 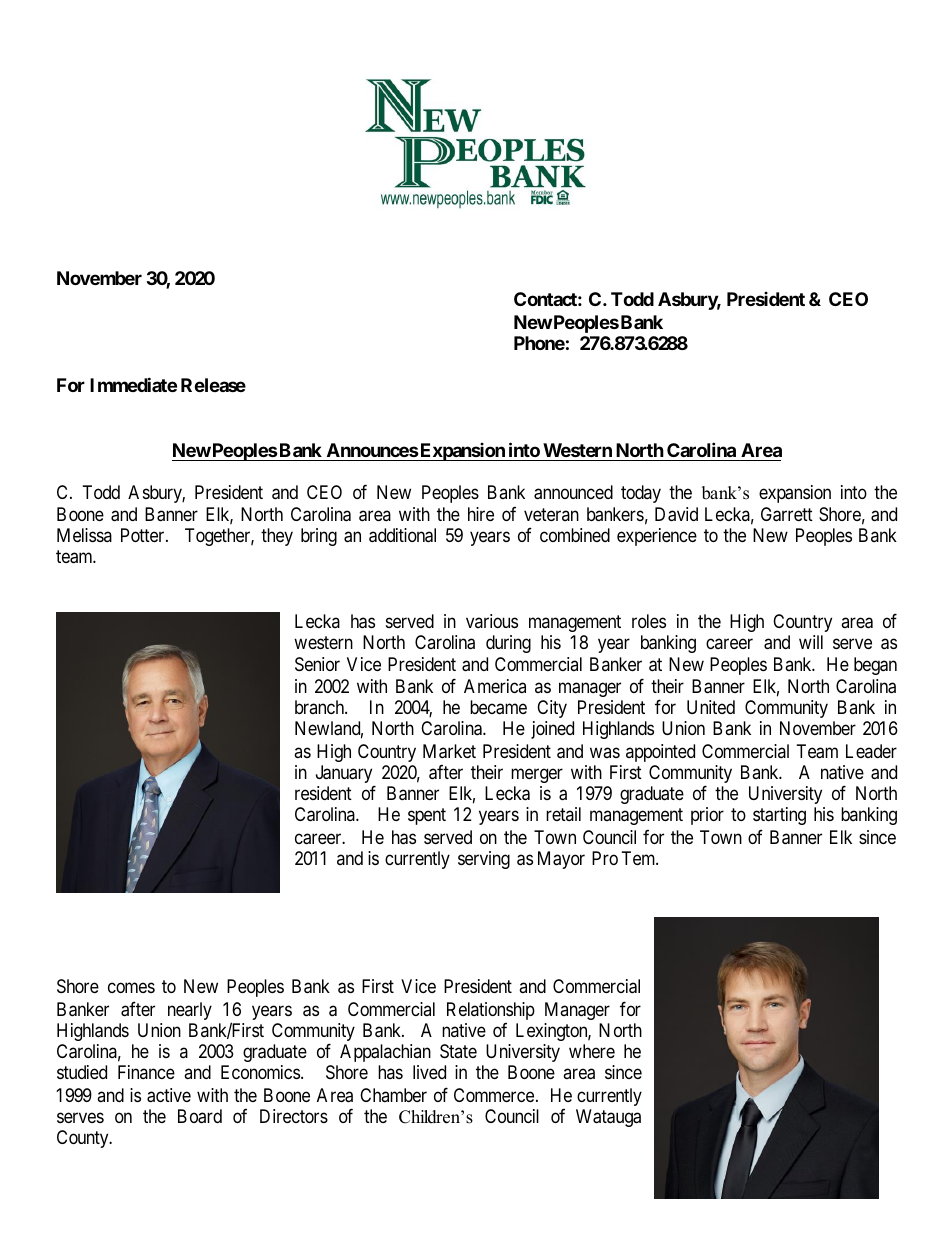 I want to click on where, so click(x=592, y=1051).
